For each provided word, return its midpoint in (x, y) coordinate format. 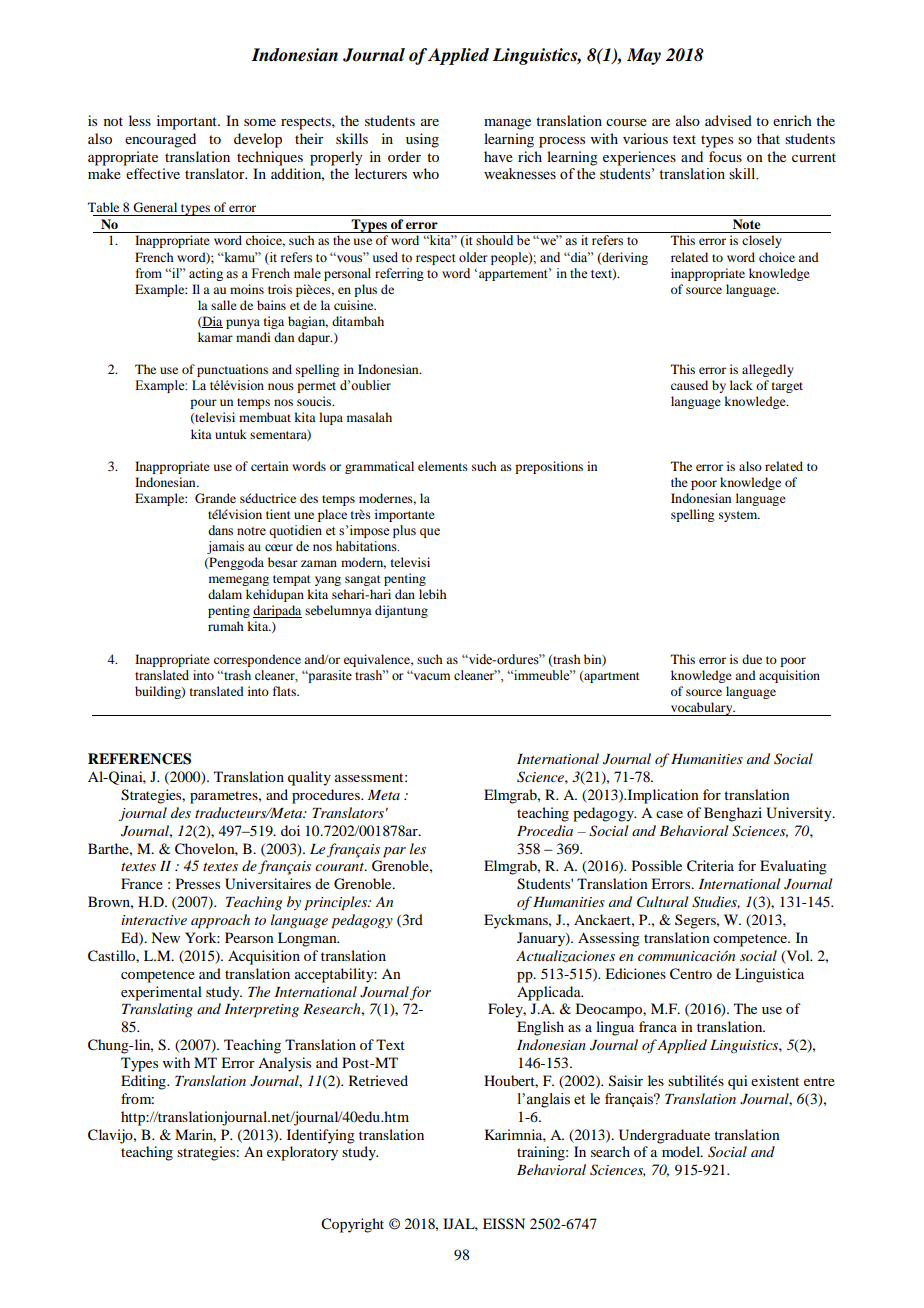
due (752, 659)
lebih (432, 594)
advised (728, 120)
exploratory (302, 1153)
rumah (225, 626)
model (682, 1151)
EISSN (504, 1224)
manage (507, 124)
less (140, 120)
